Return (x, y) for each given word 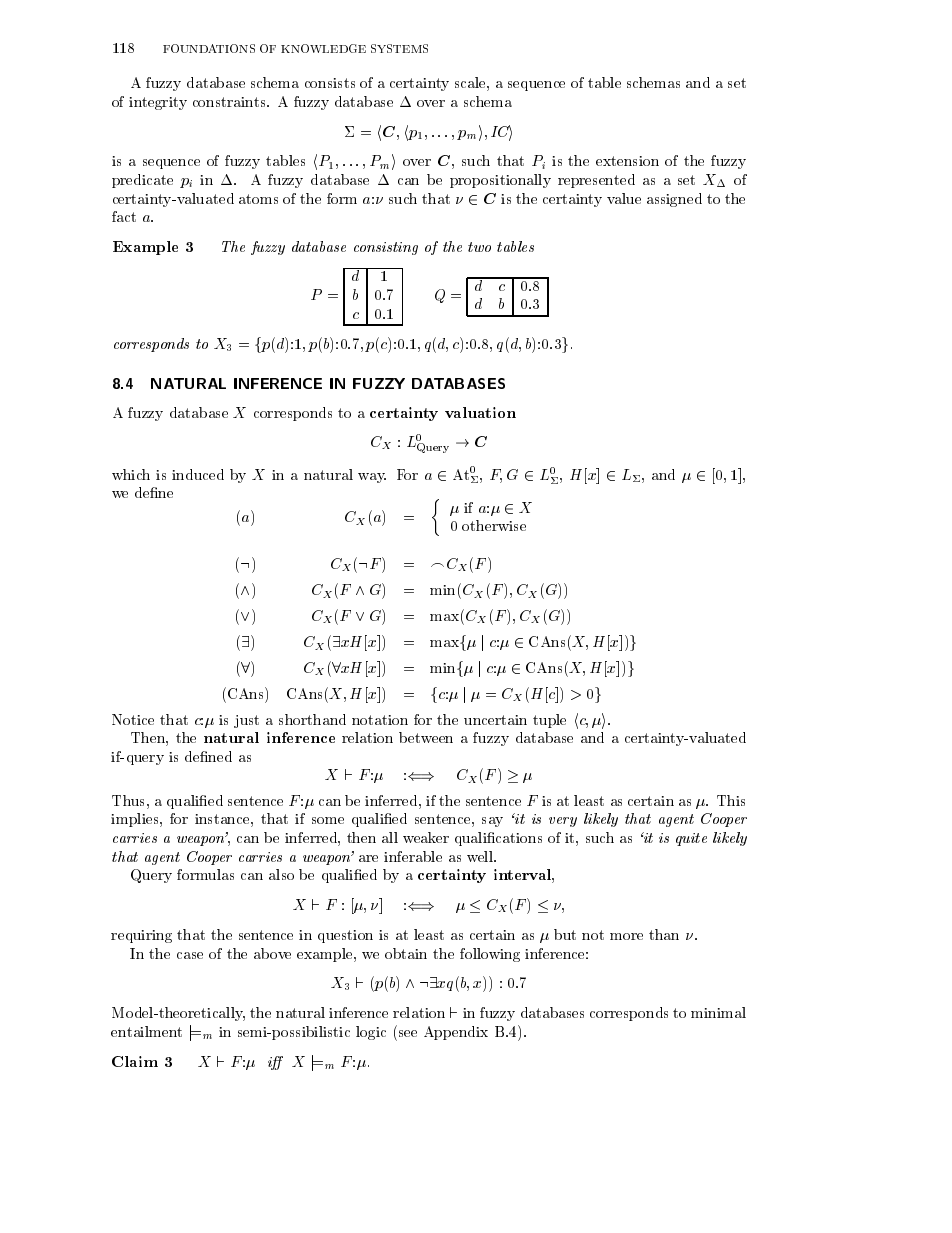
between (426, 737)
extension (627, 161)
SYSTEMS (399, 48)
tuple (549, 721)
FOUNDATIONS (209, 48)
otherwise (494, 525)
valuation (480, 412)
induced (198, 474)
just (246, 721)
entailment (146, 1031)
